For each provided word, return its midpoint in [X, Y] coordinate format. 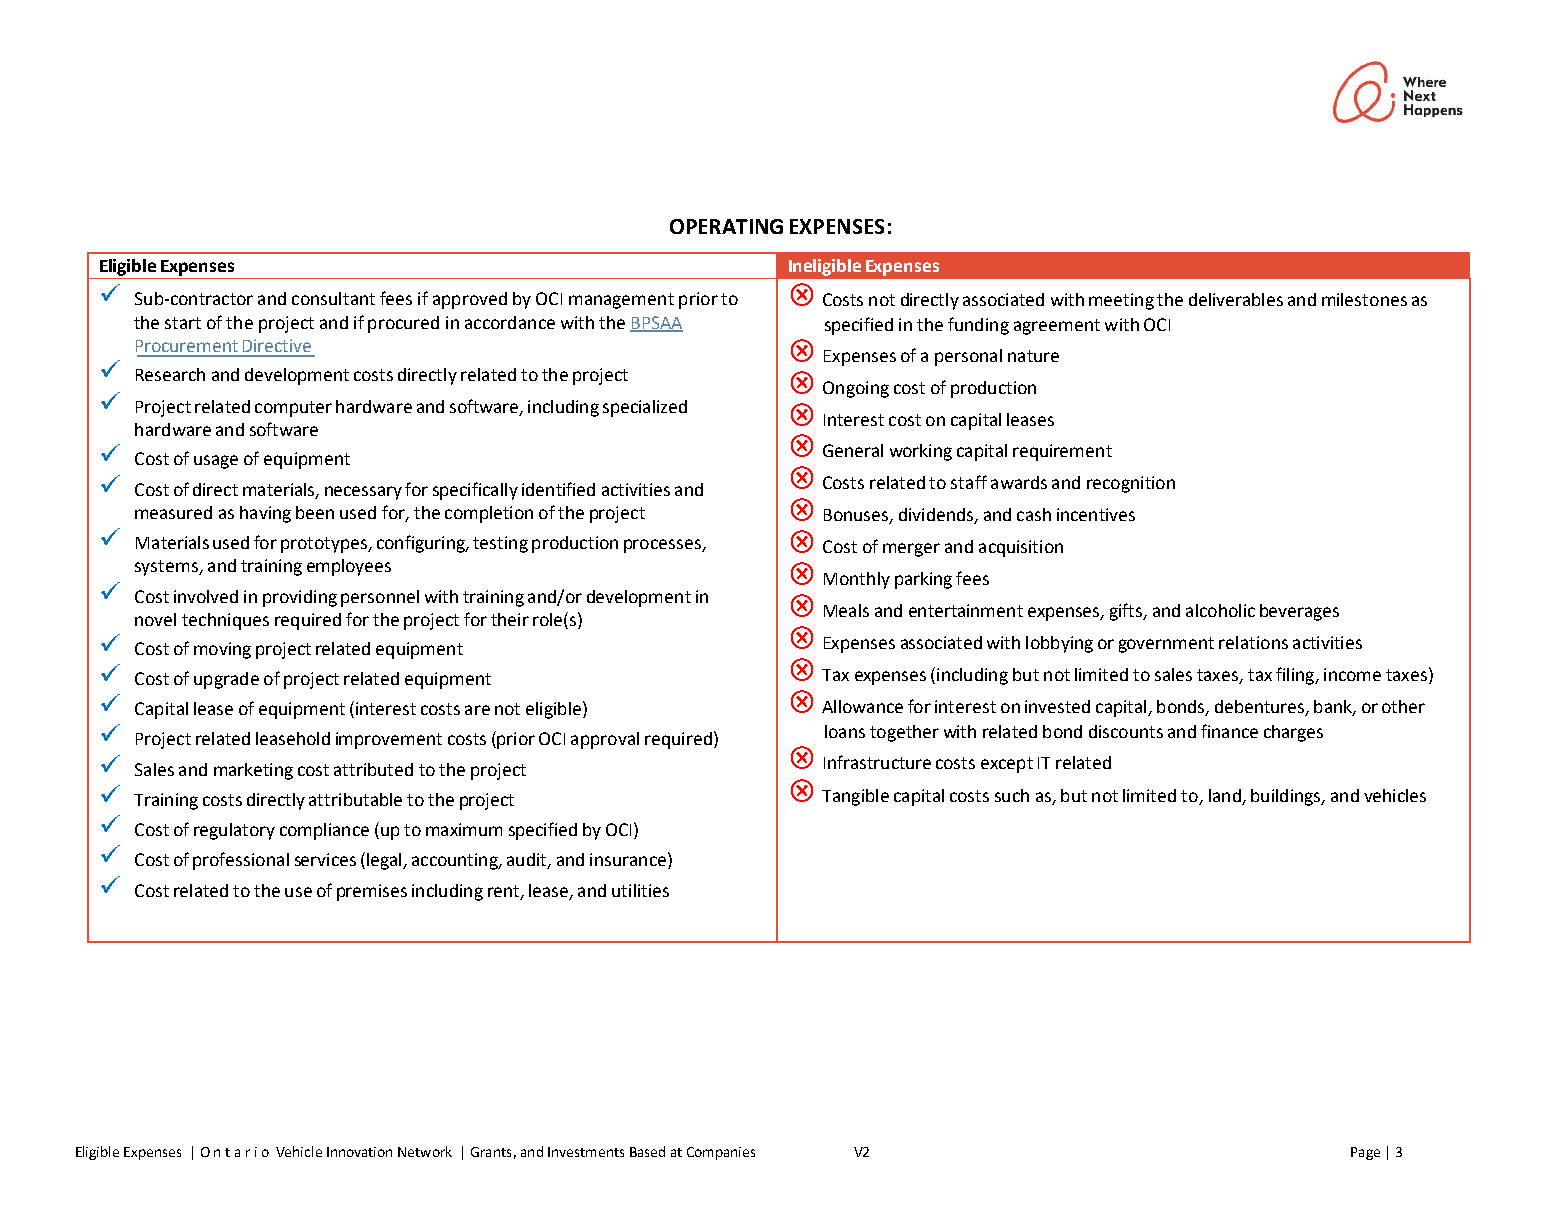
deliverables [1236, 299]
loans [845, 731]
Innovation [359, 1152]
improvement [389, 740]
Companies [721, 1153]
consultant [333, 298]
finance [1229, 731]
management [621, 301]
